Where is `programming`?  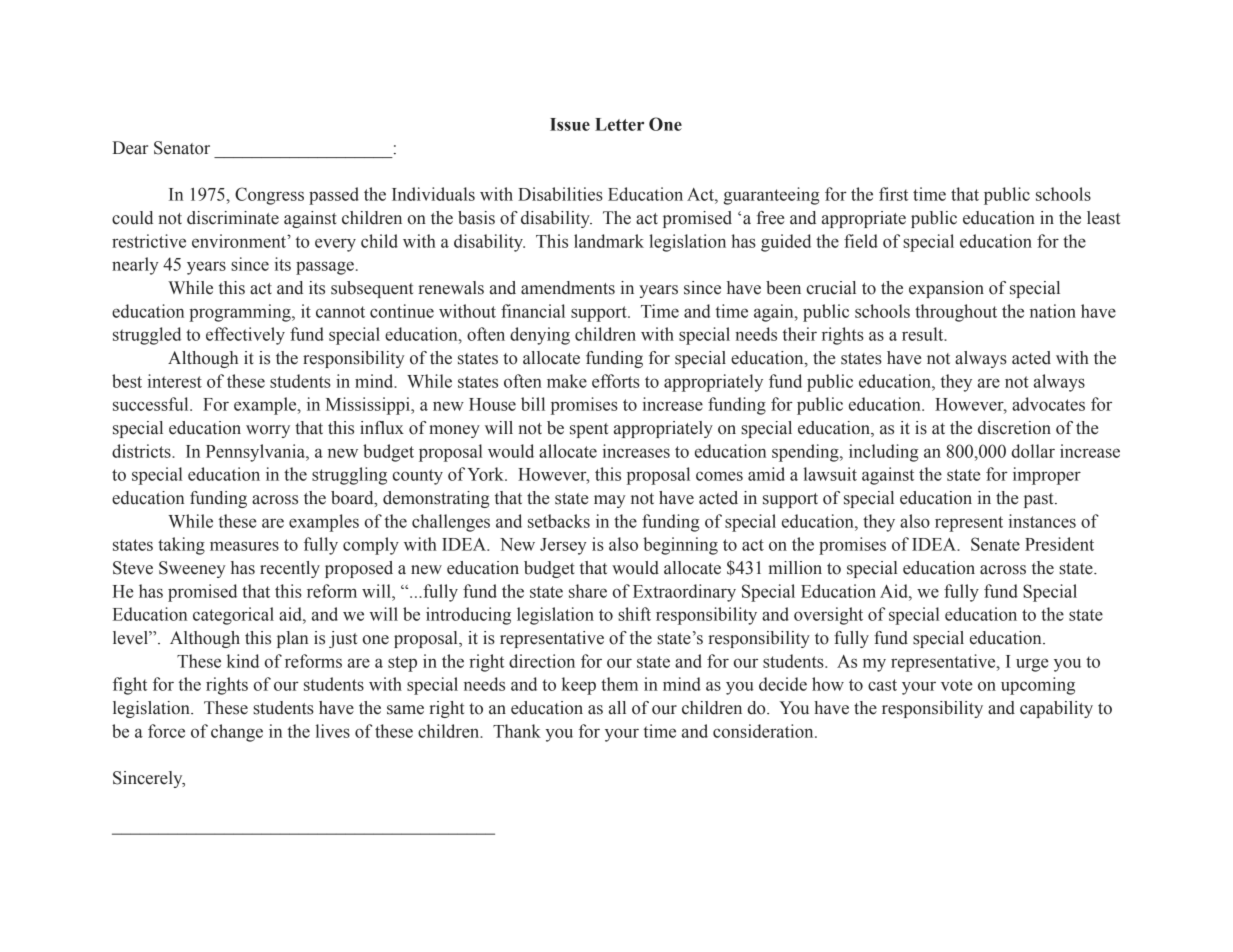
programming is located at coordinates (241, 313).
